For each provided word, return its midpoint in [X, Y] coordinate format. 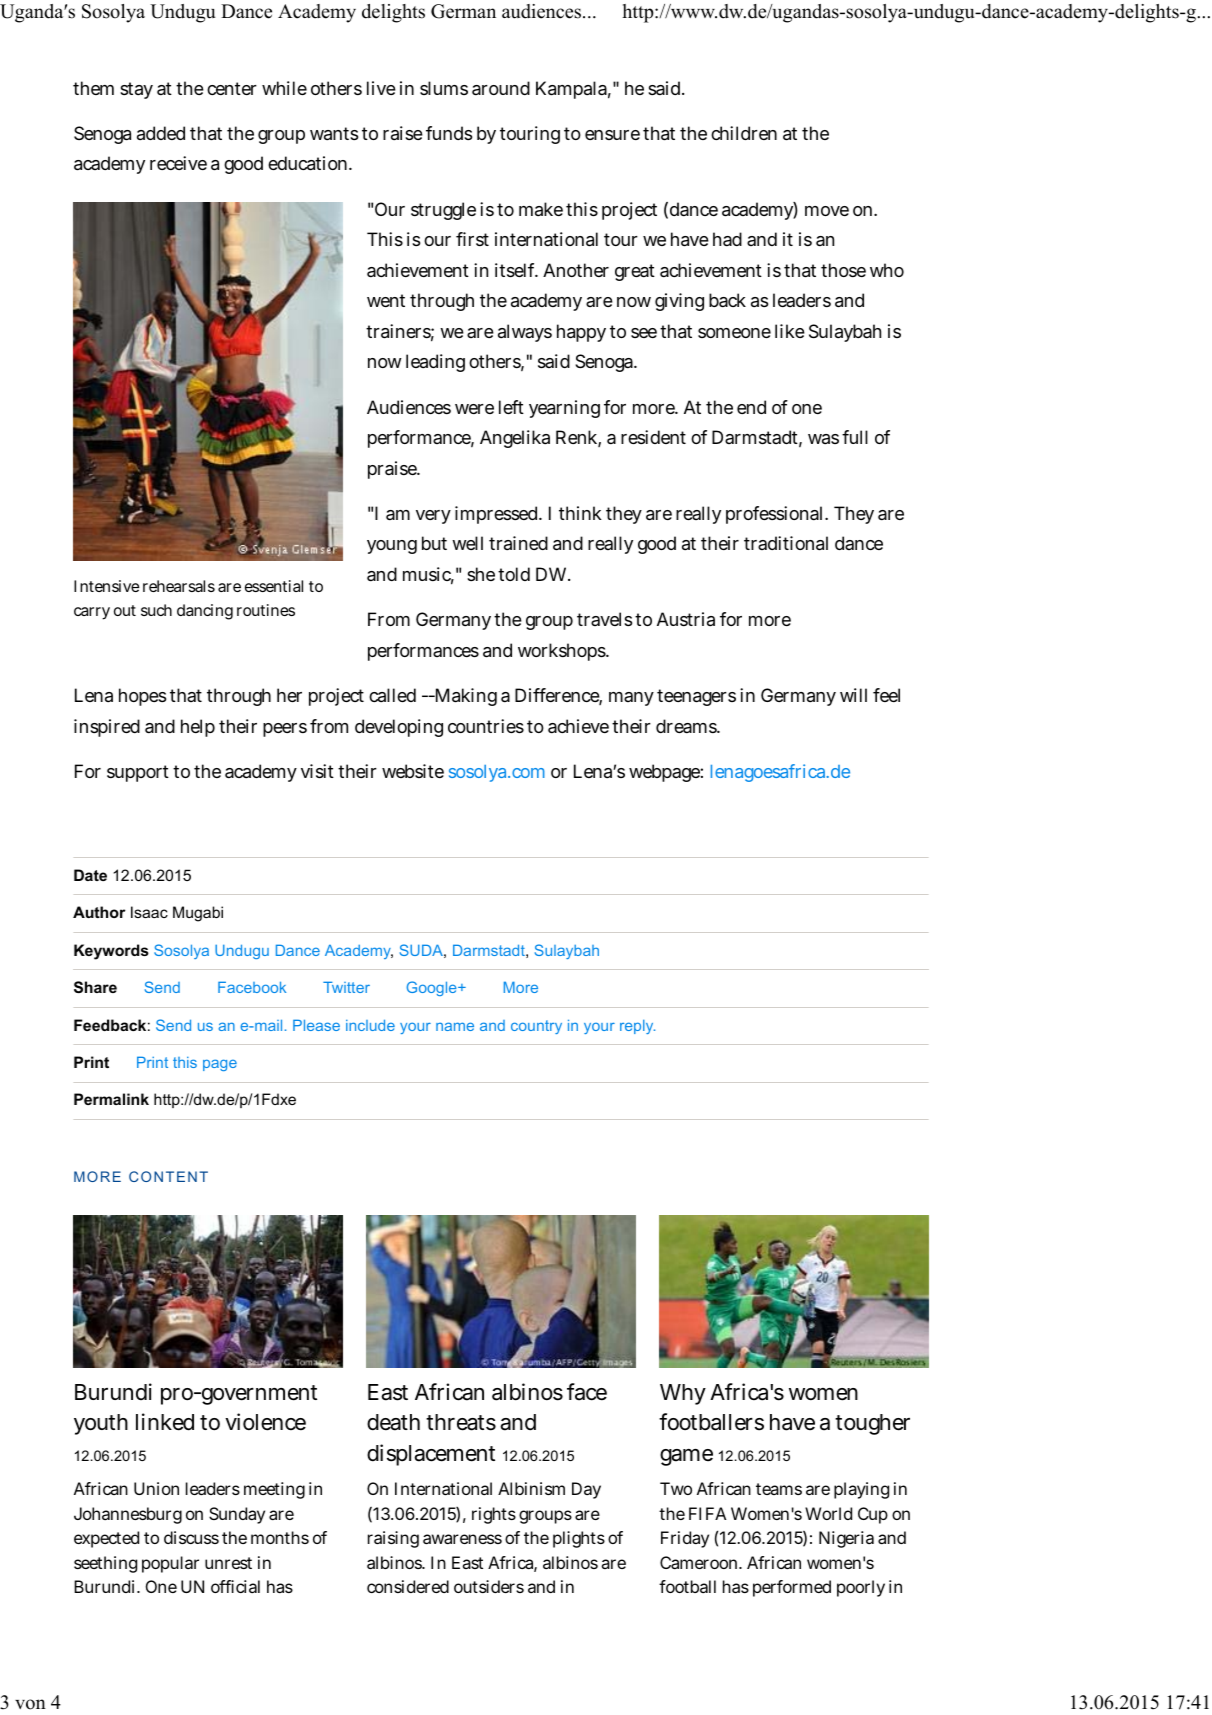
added [161, 133]
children [744, 133]
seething [105, 1564]
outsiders [489, 1586]
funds [449, 133]
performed [792, 1588]
